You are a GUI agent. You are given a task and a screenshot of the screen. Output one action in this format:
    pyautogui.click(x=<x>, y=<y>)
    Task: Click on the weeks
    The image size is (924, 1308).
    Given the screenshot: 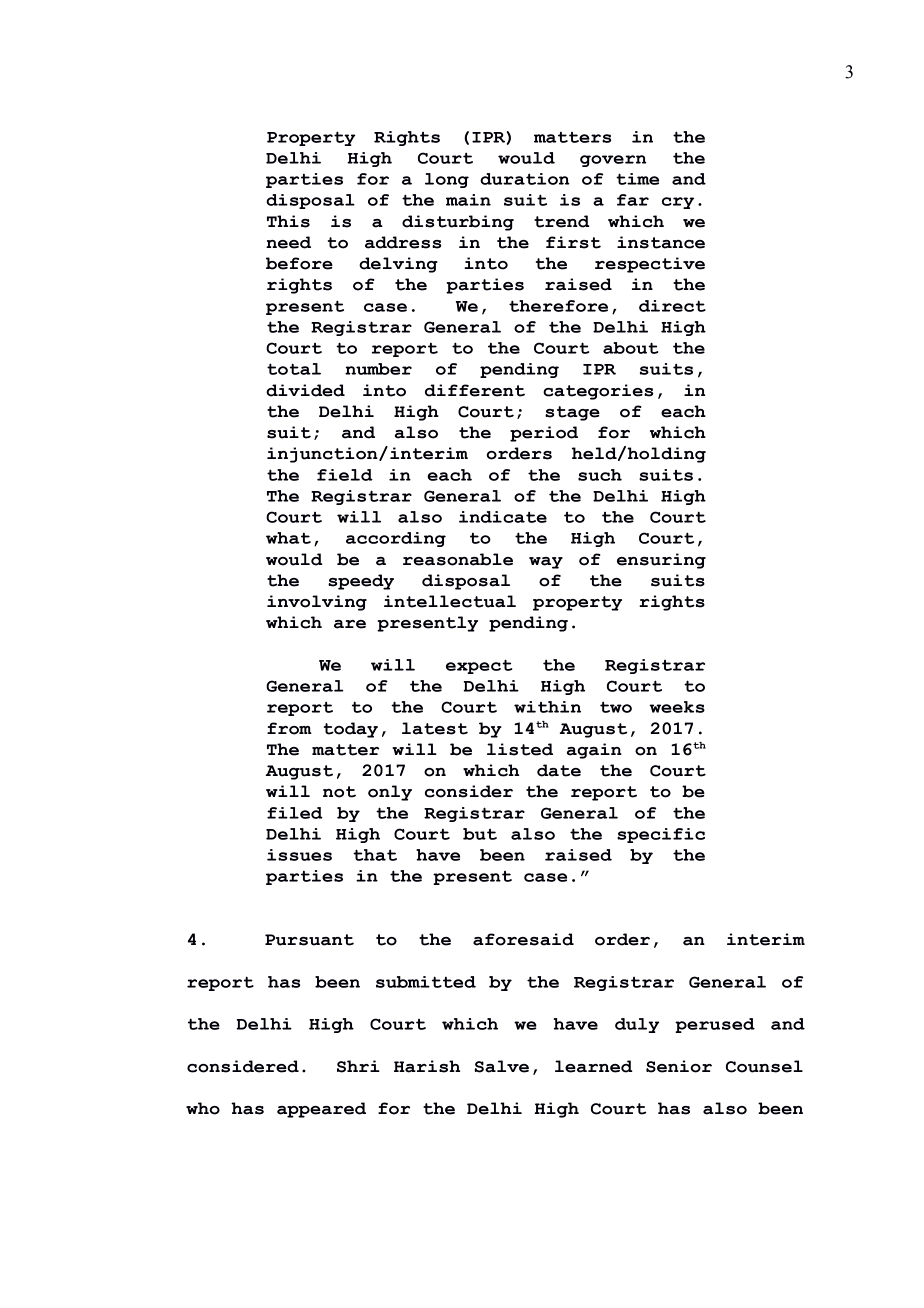 What is the action you would take?
    pyautogui.click(x=677, y=707)
